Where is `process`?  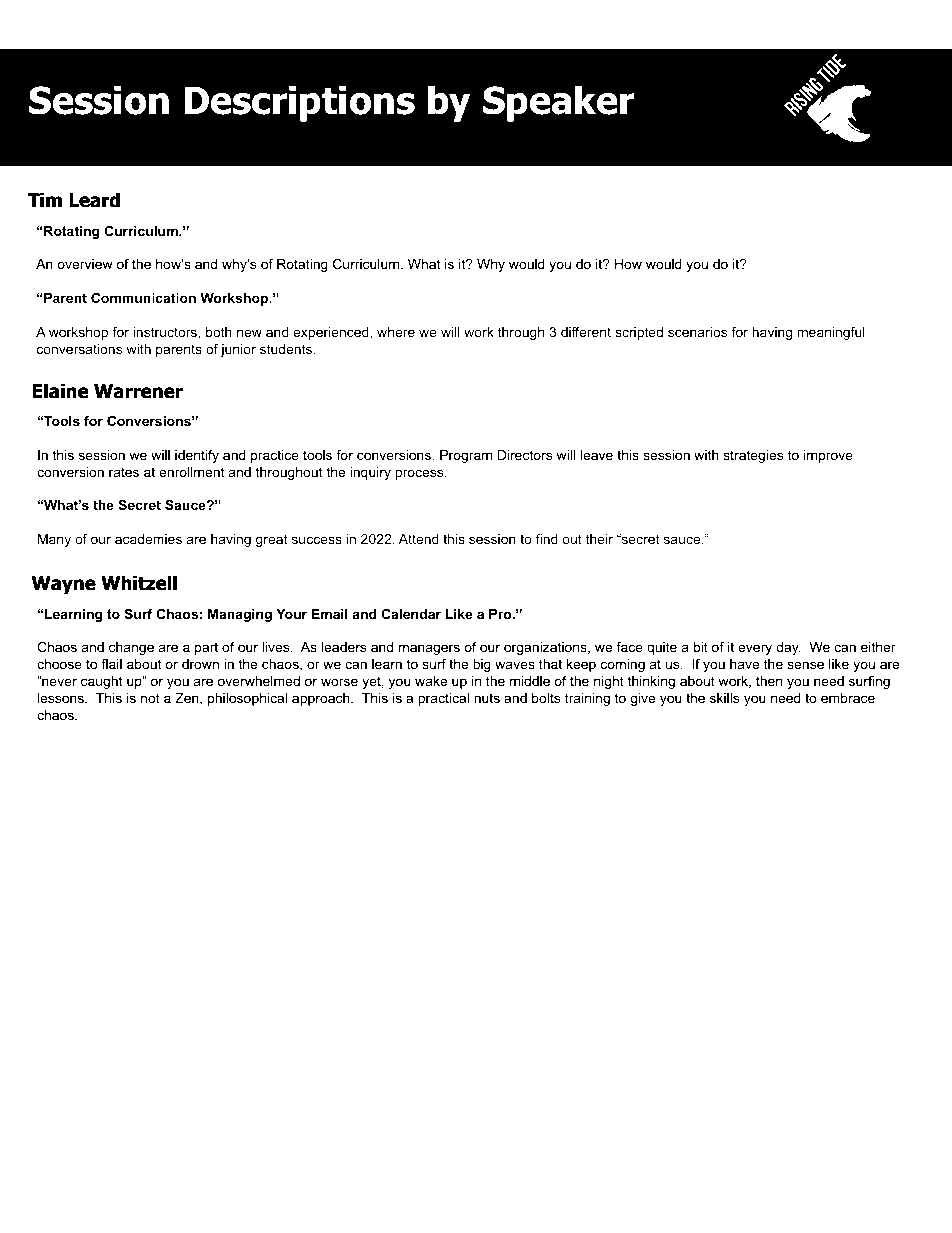
process is located at coordinates (420, 474).
